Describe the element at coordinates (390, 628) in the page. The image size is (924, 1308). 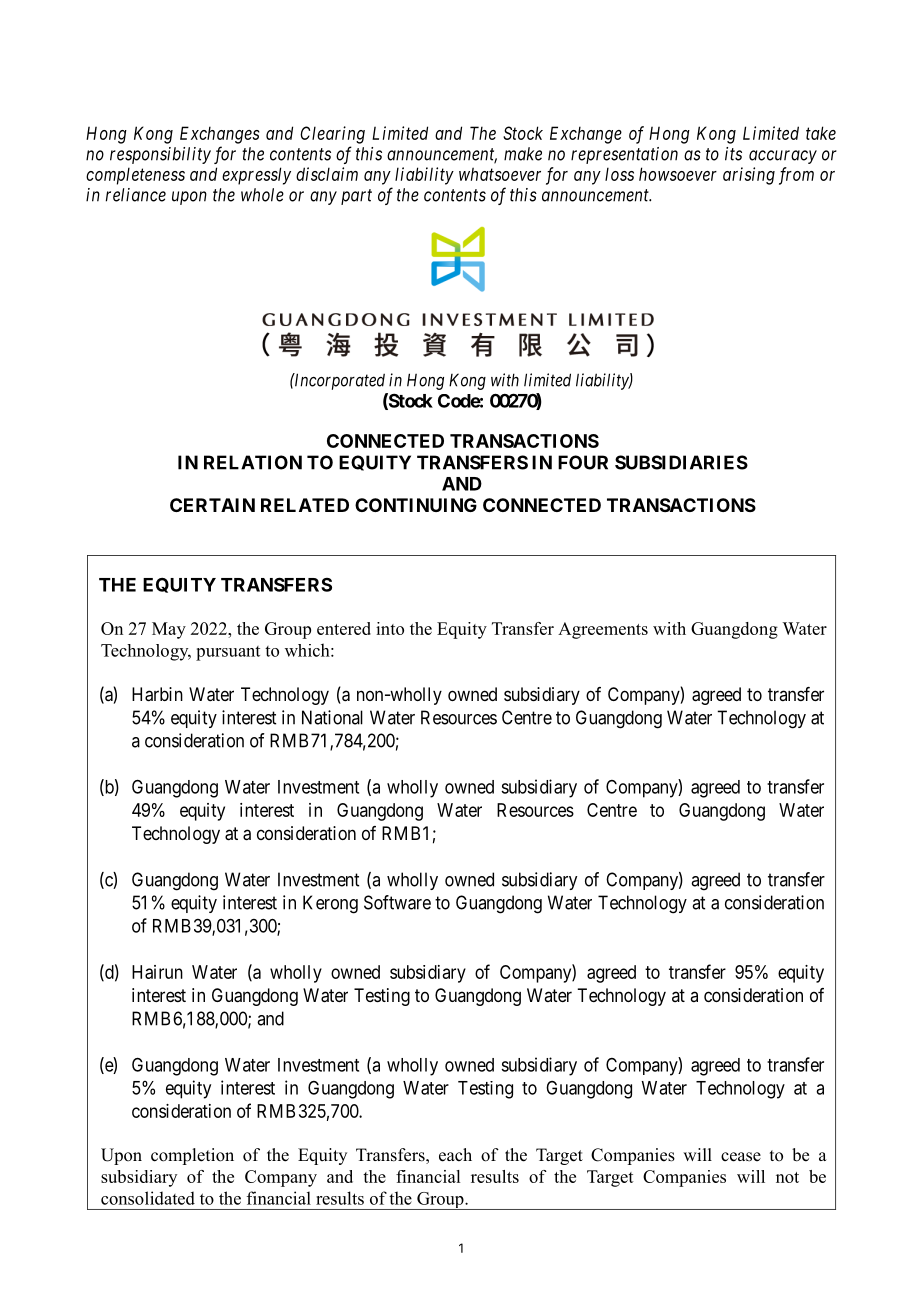
I see `into` at that location.
